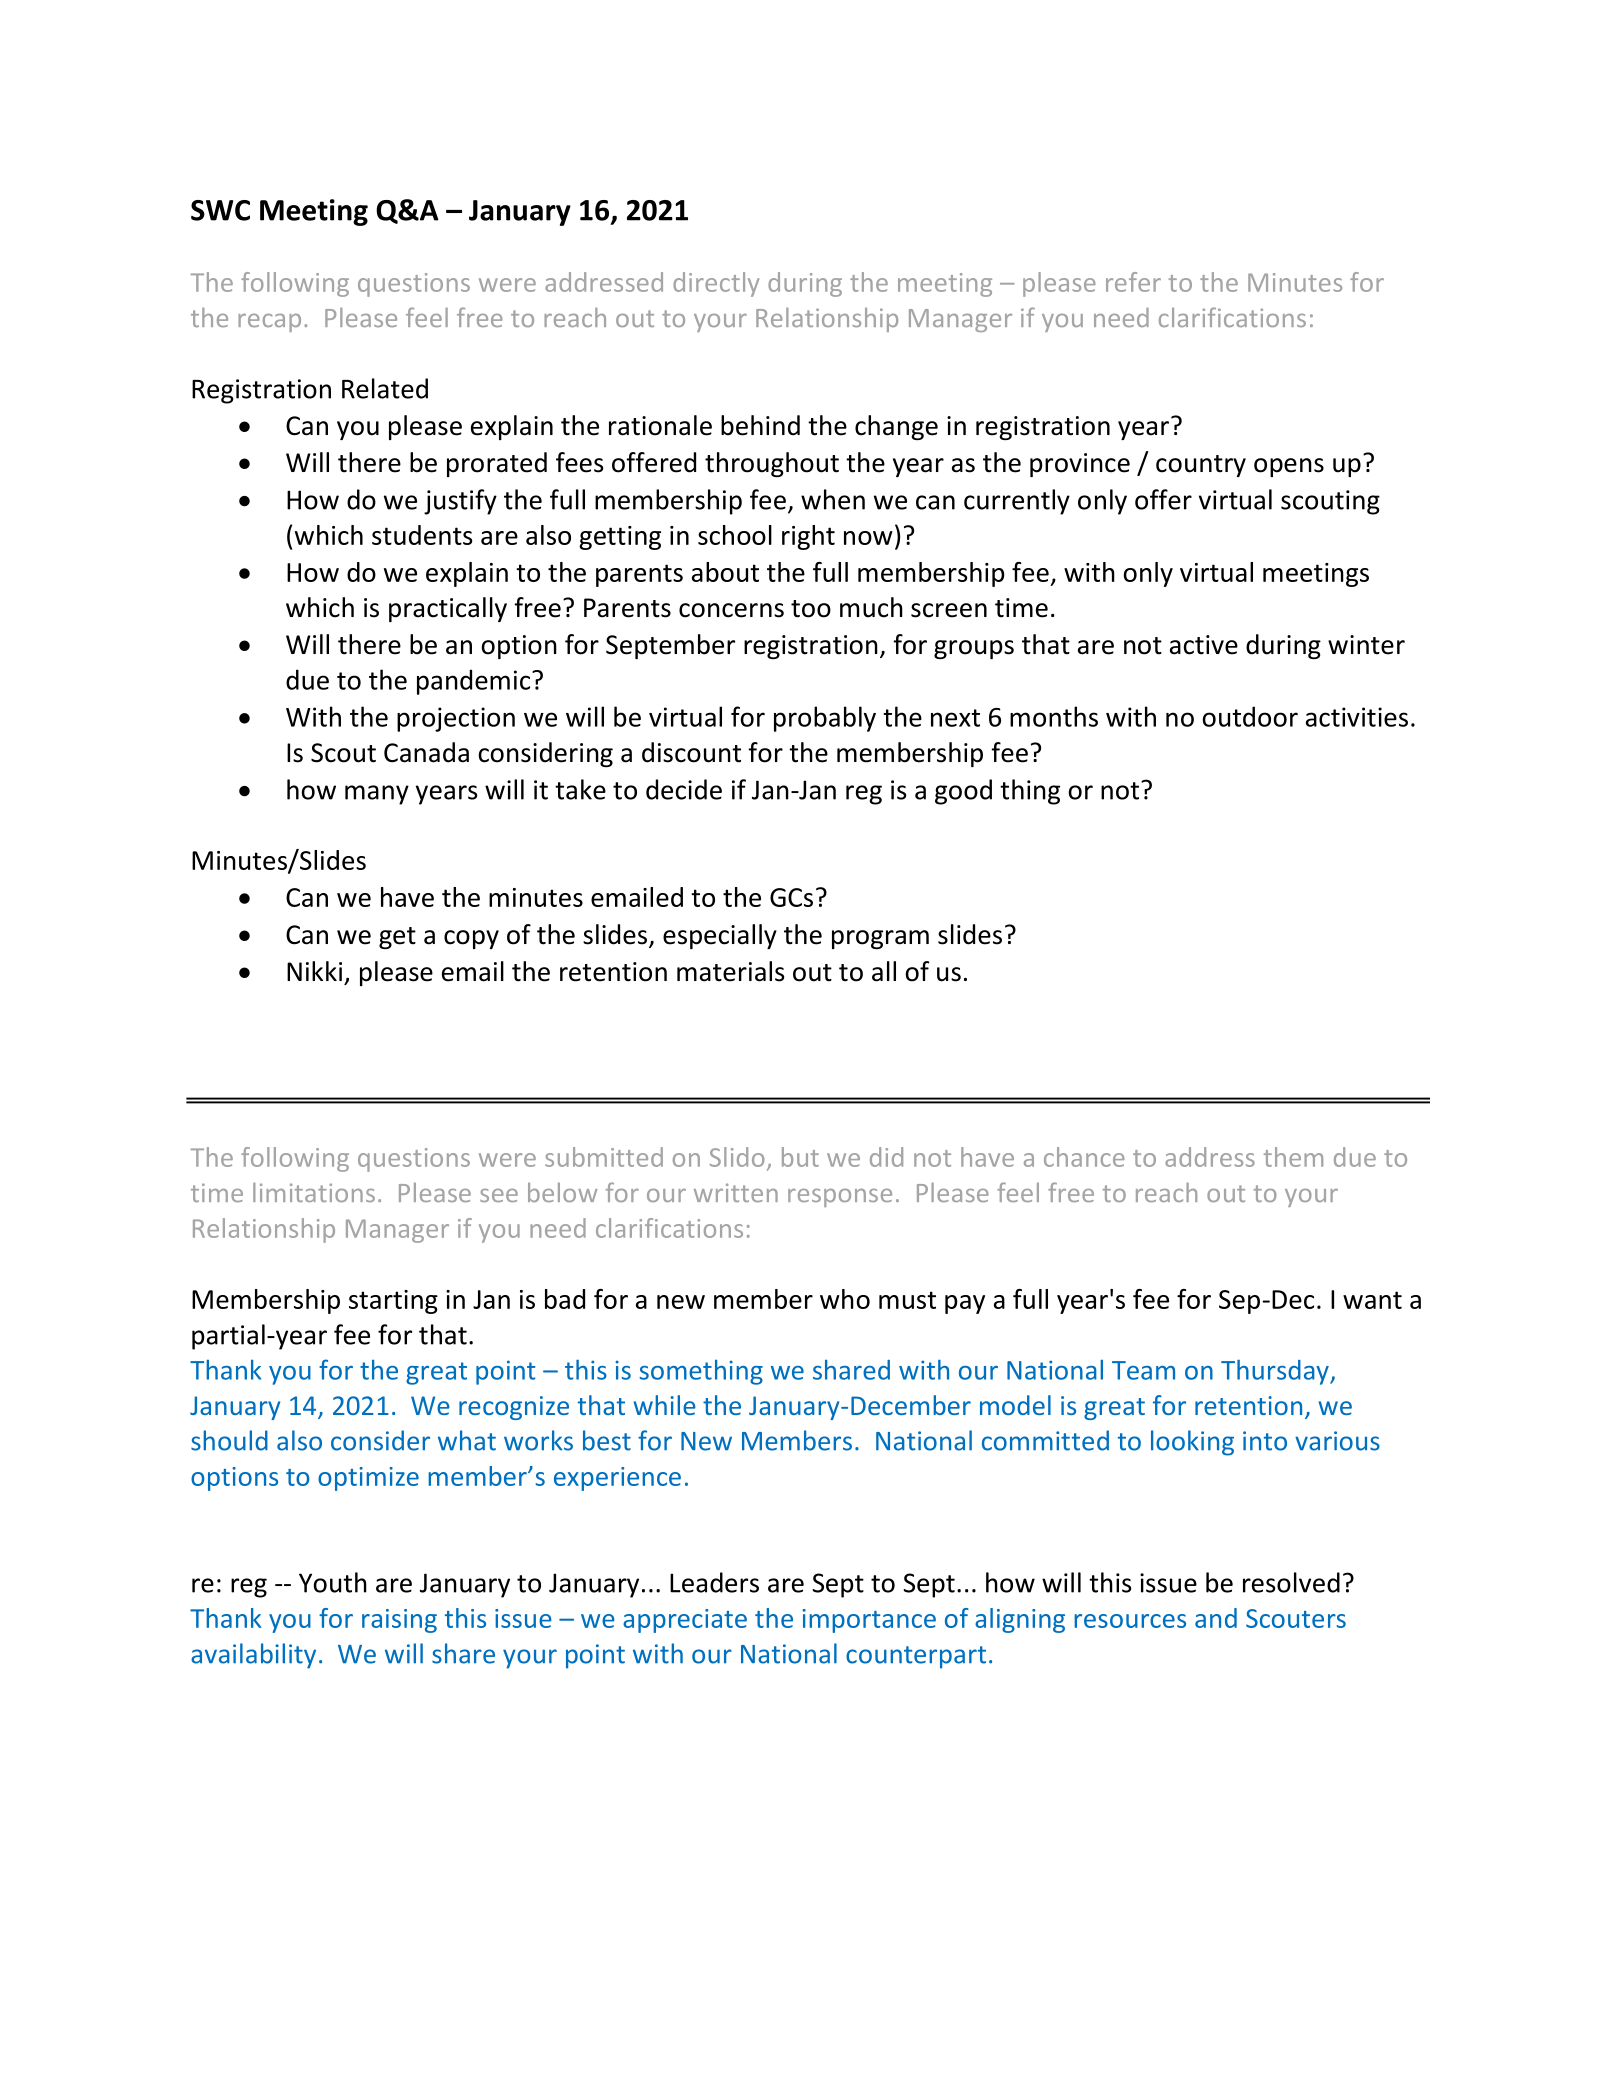 The image size is (1616, 2091). I want to click on directly, so click(716, 284).
